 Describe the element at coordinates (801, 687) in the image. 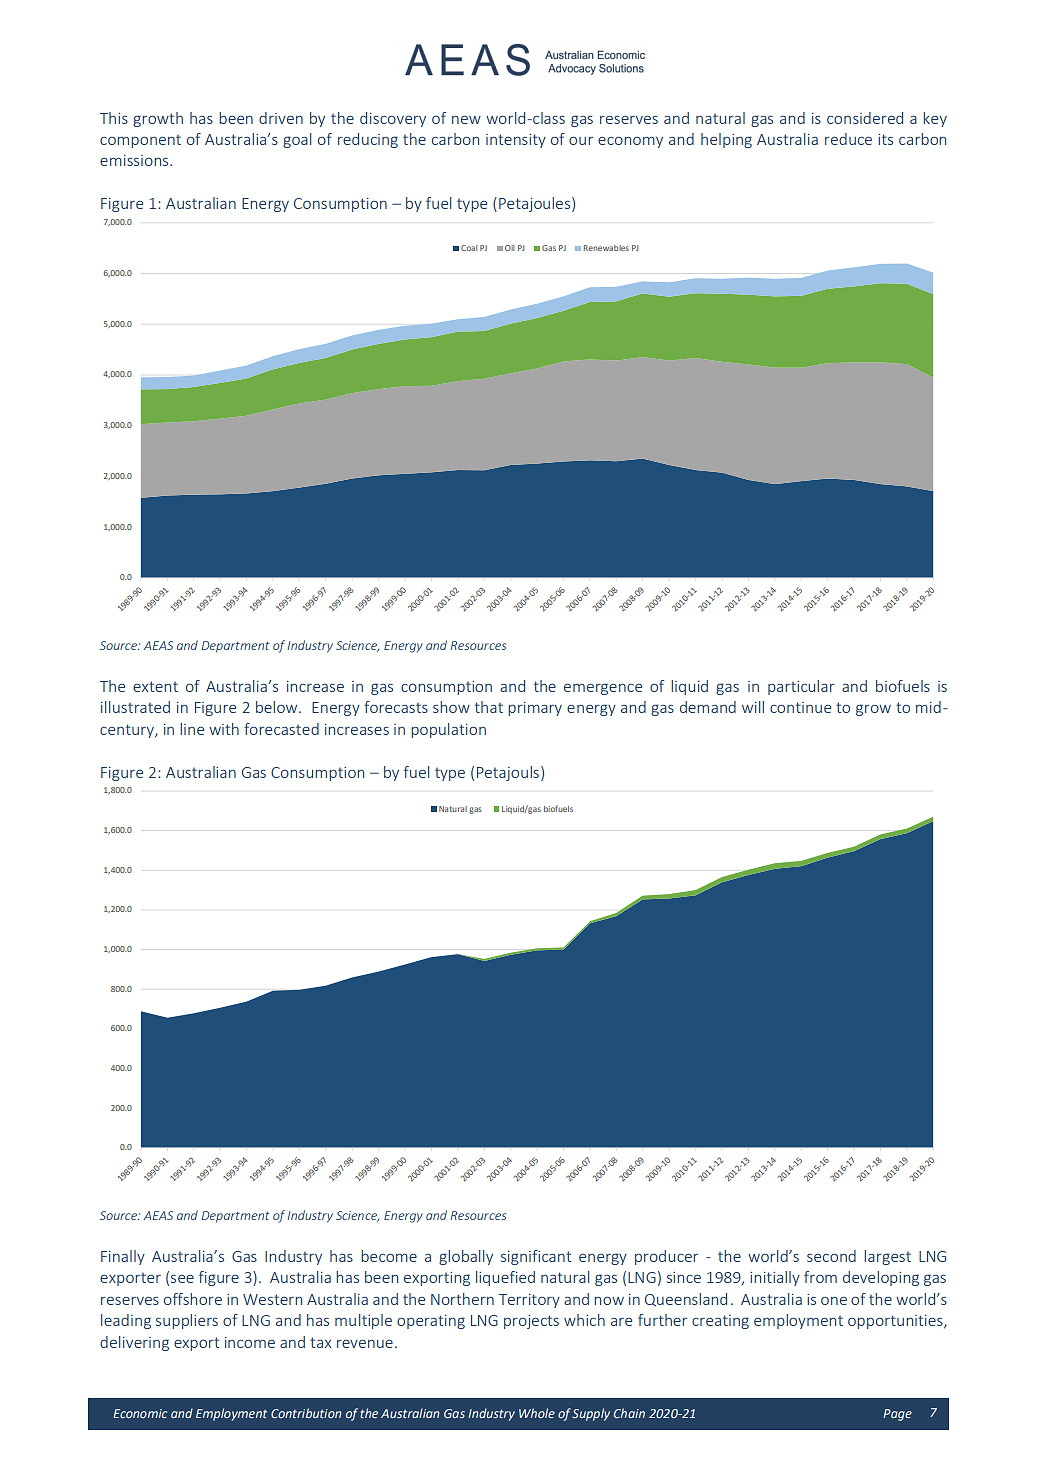

I see `particular` at that location.
